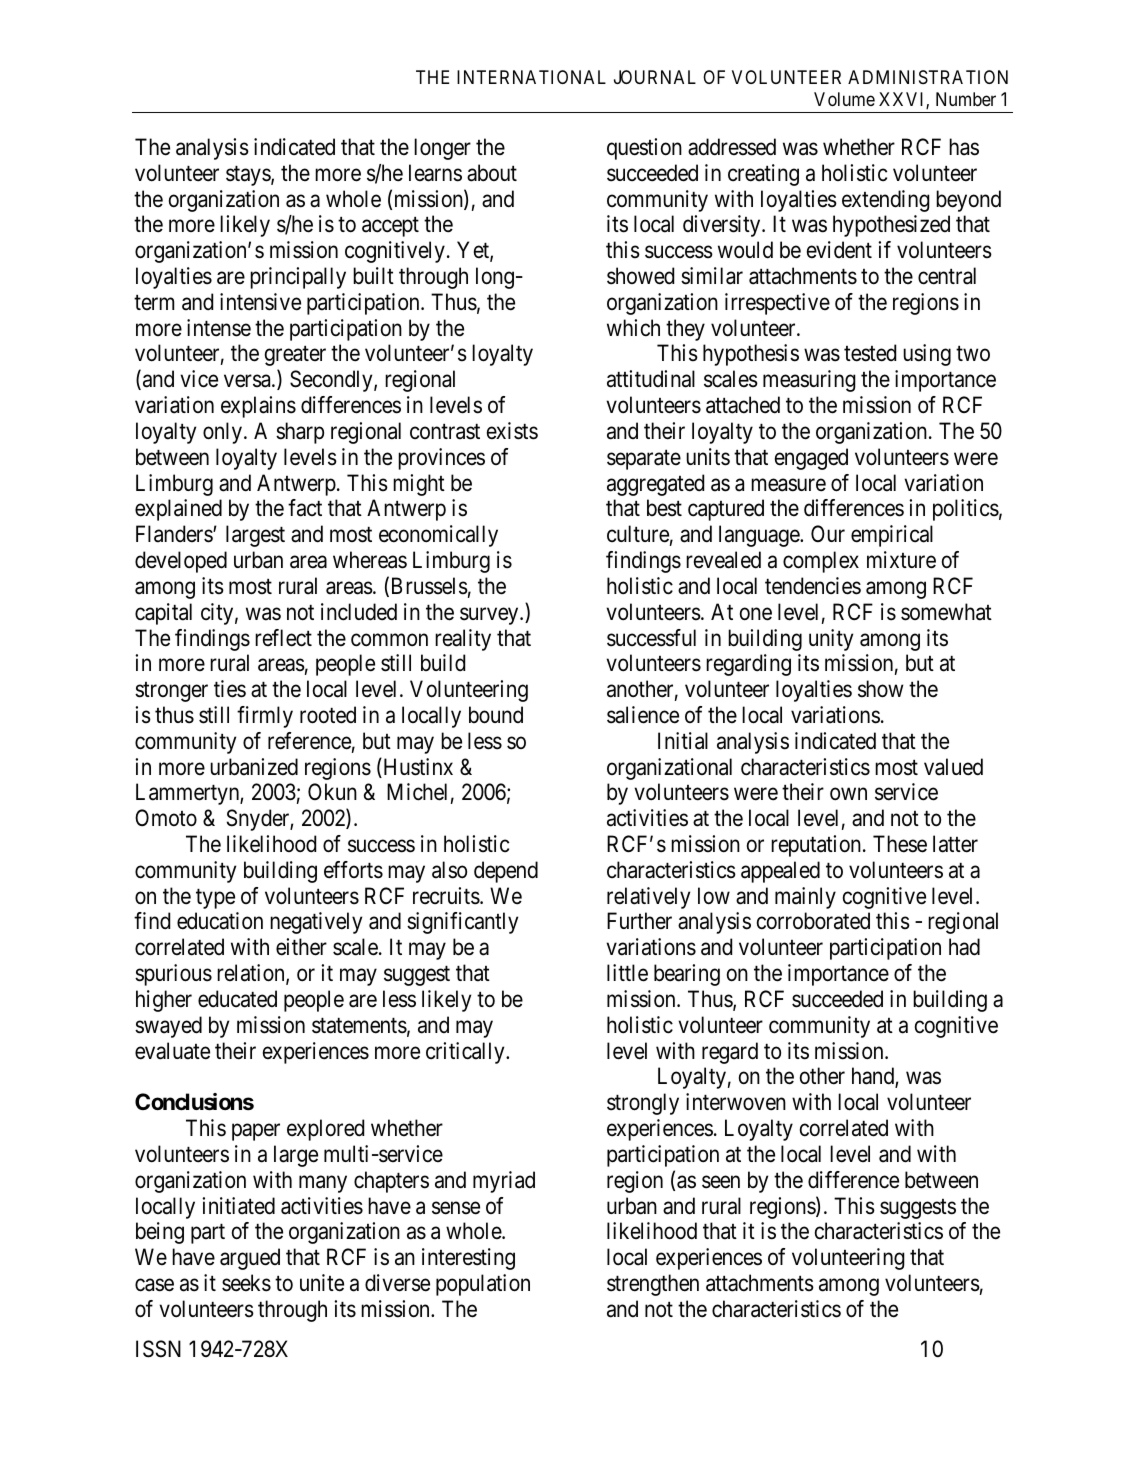 This document has width=1145, height=1482. I want to click on interwoven, so click(736, 1102).
